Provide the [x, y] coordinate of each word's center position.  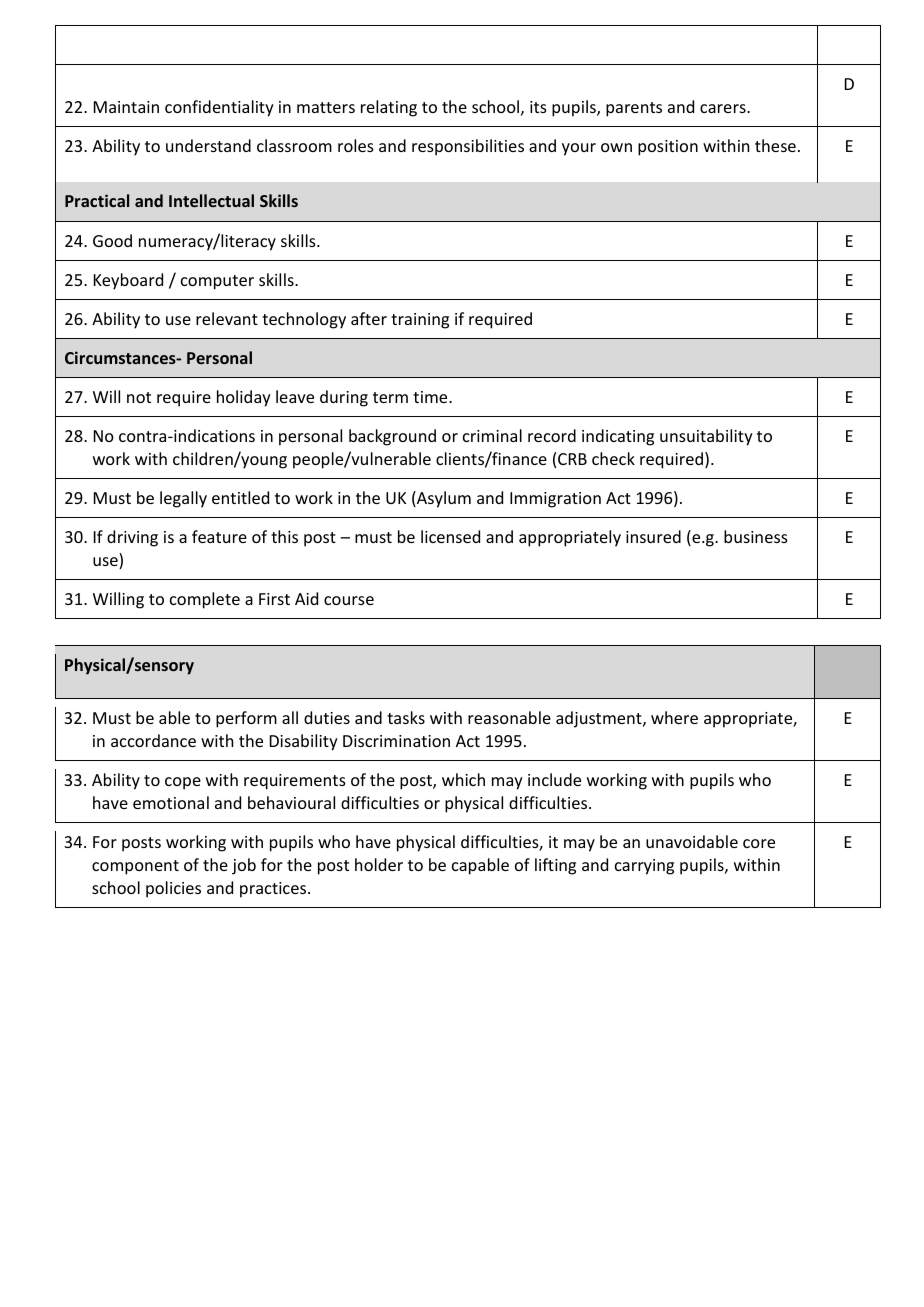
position [668, 148]
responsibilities [468, 147]
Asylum [443, 499]
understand [208, 145]
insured [653, 536]
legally [183, 499]
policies [173, 889]
